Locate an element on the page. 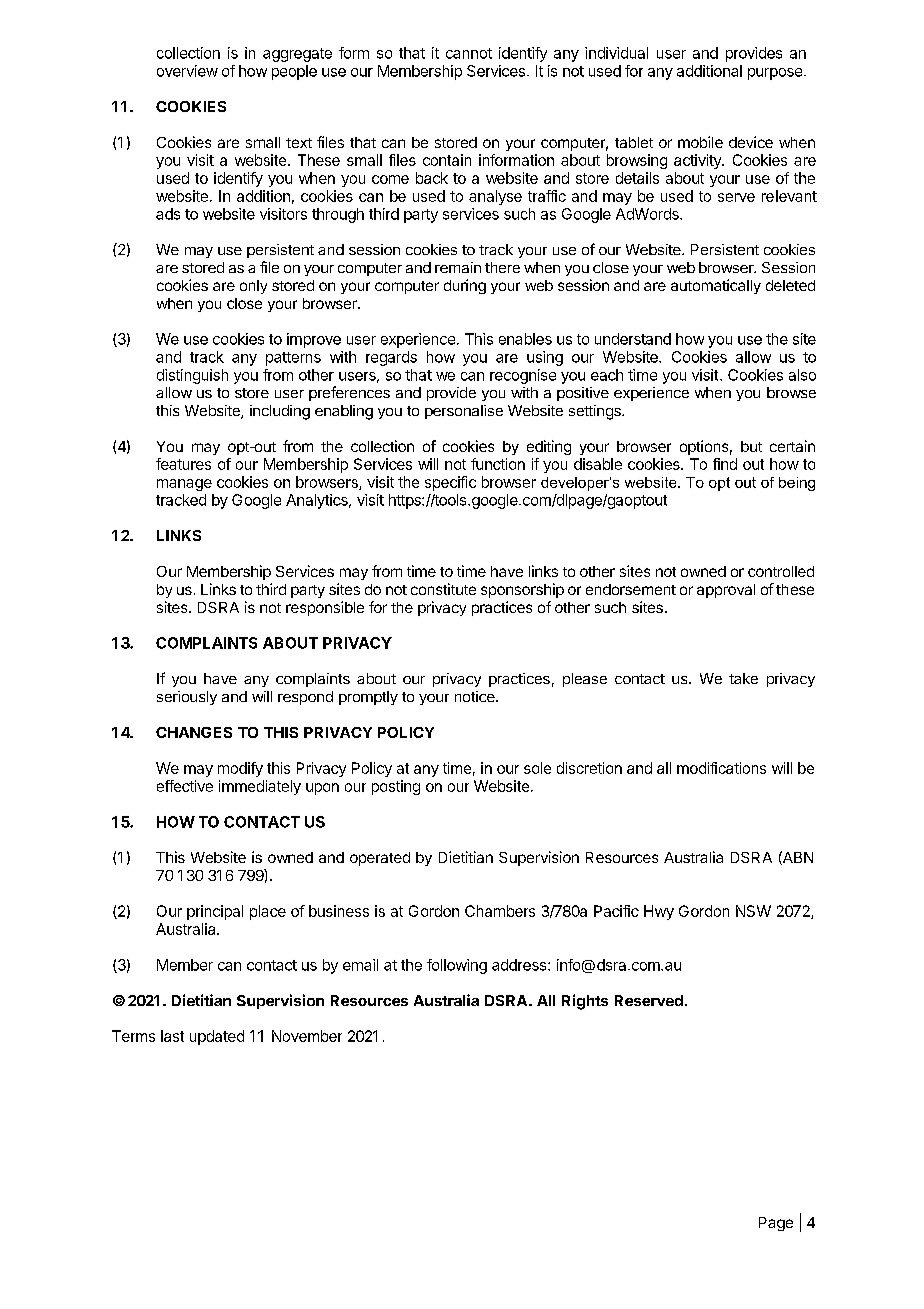  modifications is located at coordinates (721, 768).
